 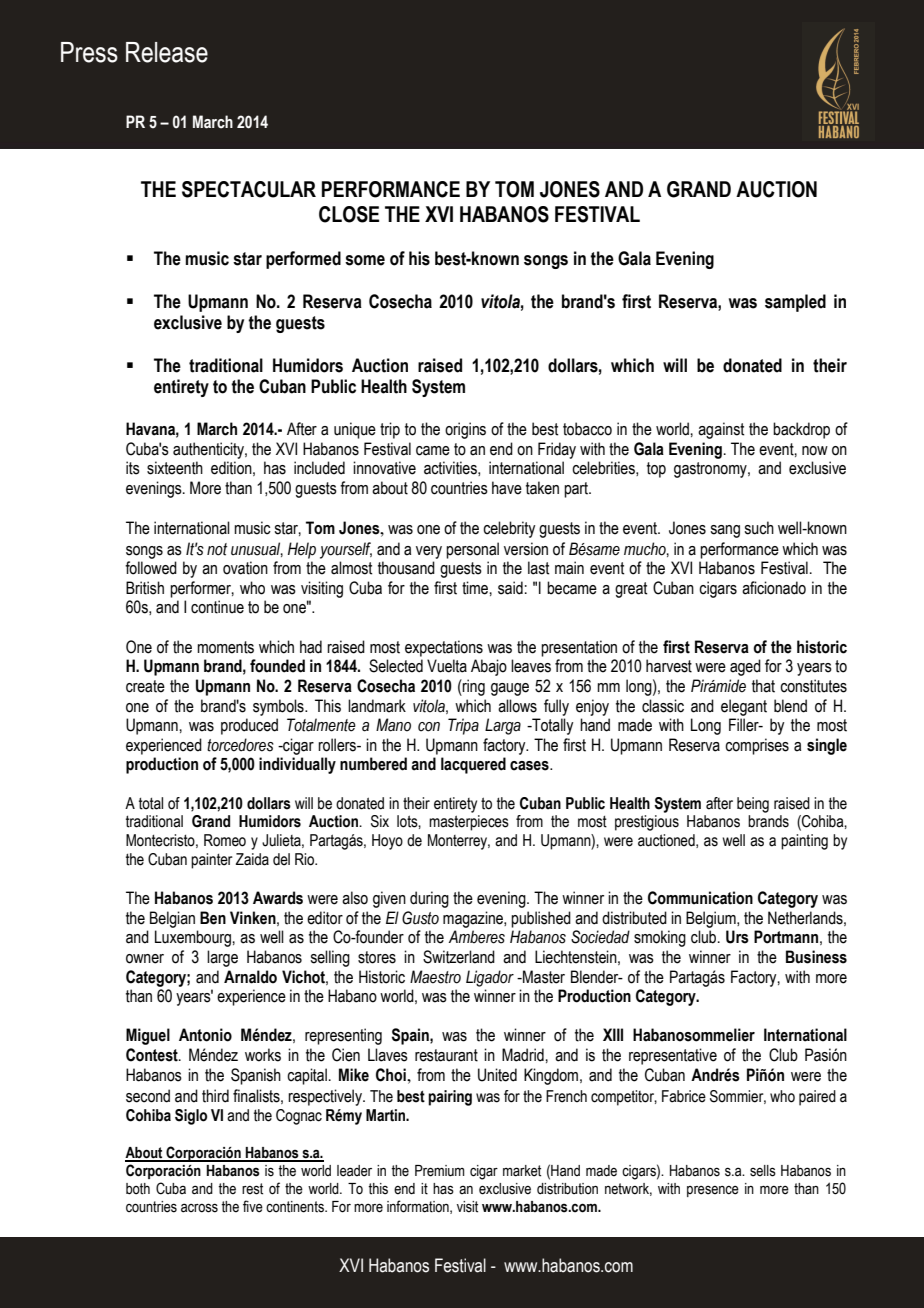 I want to click on aged, so click(x=745, y=667).
